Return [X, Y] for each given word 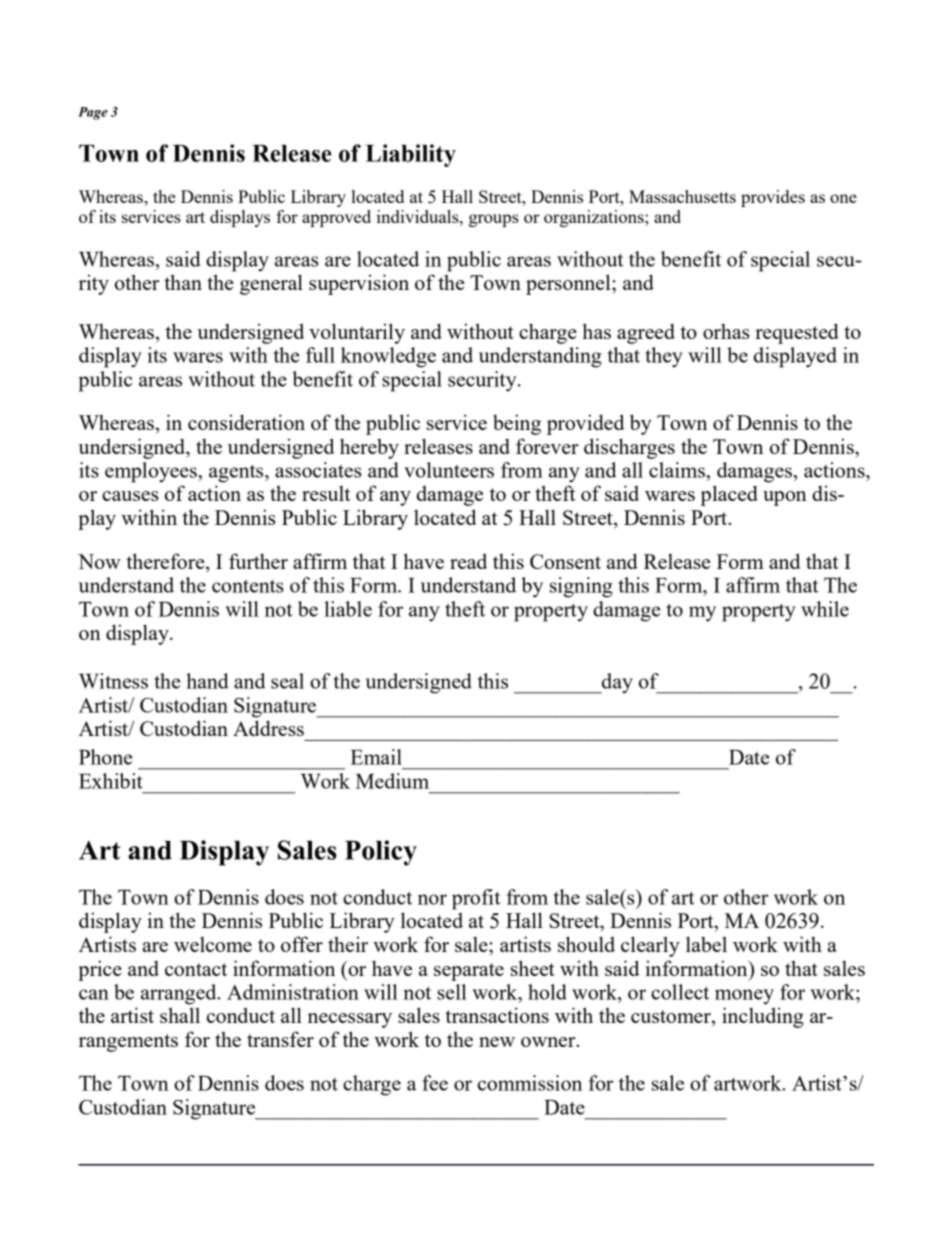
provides [773, 198]
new [497, 1042]
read [468, 561]
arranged [180, 994]
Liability [411, 155]
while [825, 609]
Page [93, 113]
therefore [166, 562]
